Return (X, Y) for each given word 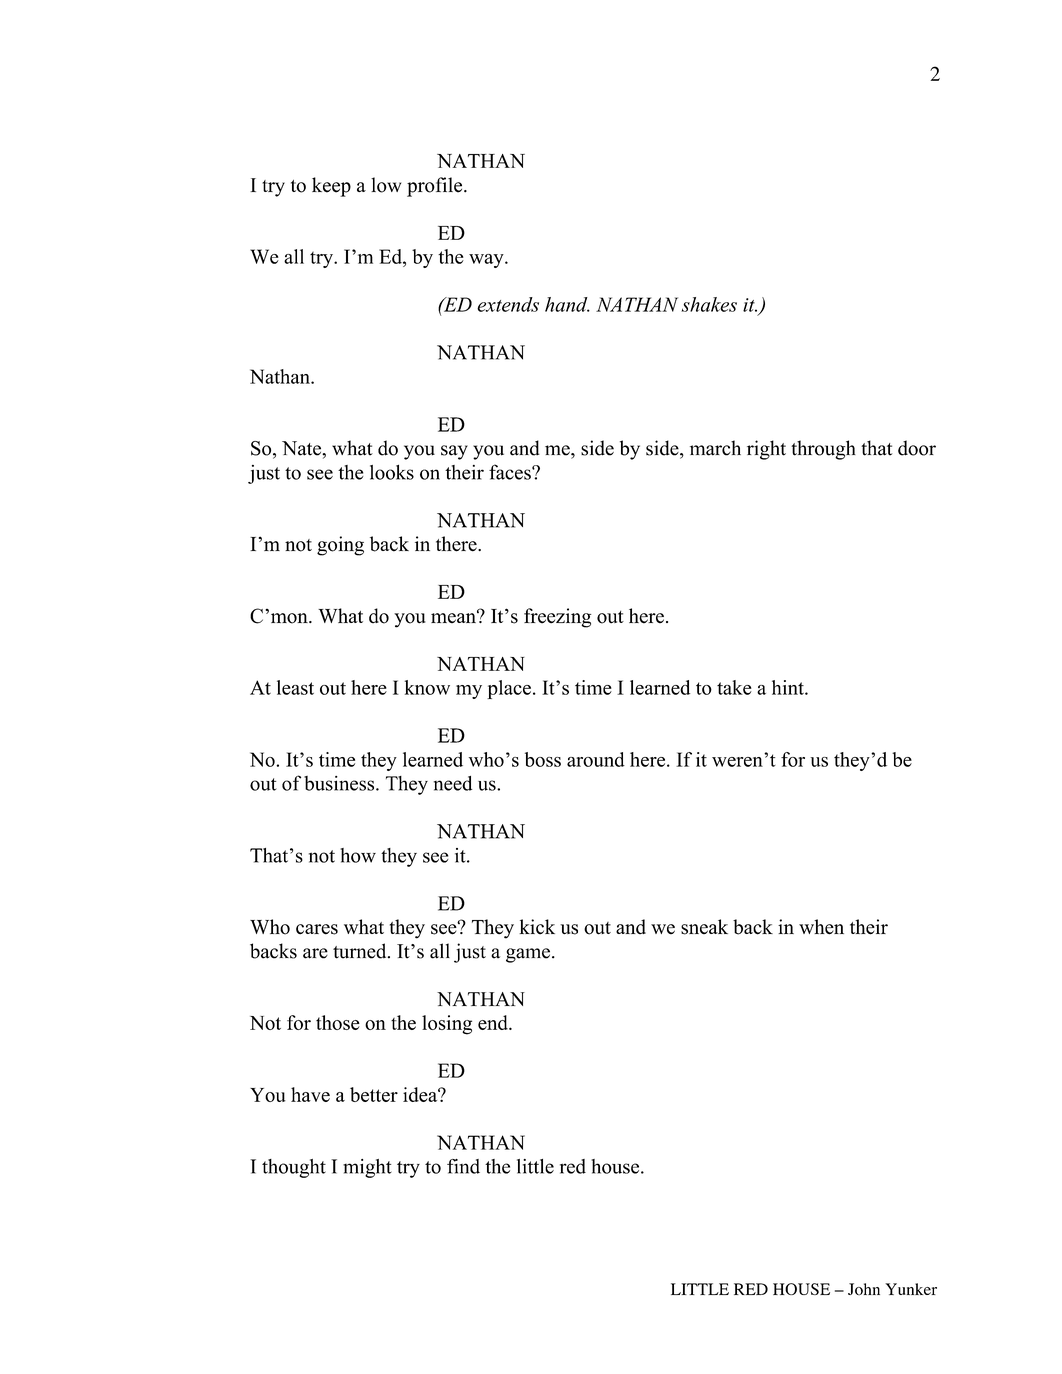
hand (567, 304)
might (367, 1168)
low (386, 185)
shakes (709, 304)
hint (789, 687)
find (463, 1166)
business (340, 783)
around (596, 759)
